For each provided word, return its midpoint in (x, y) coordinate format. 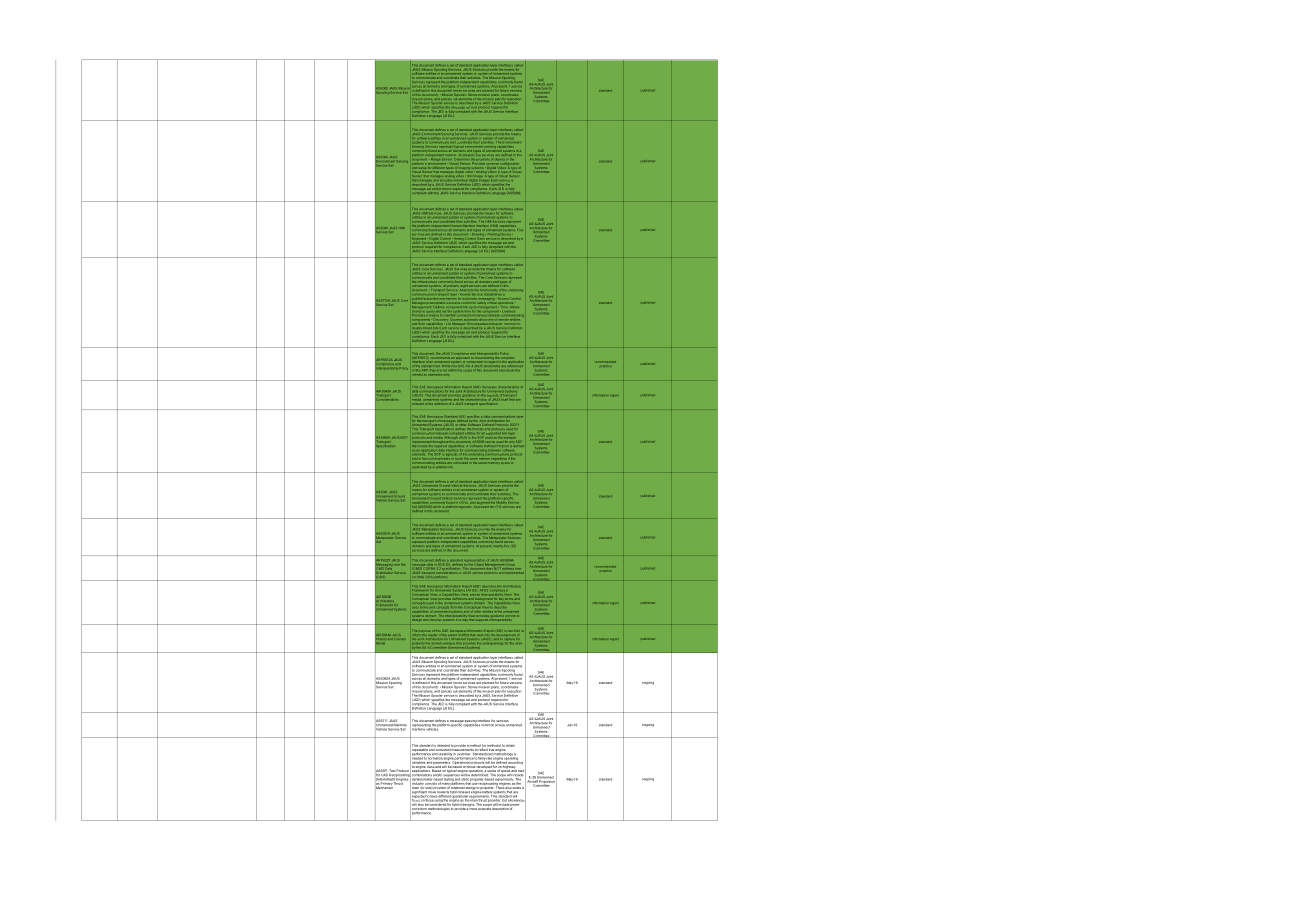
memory (493, 463)
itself (506, 399)
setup (422, 168)
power (514, 806)
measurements (463, 750)
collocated (462, 463)
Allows (513, 305)
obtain (510, 746)
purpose (425, 631)
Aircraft (533, 781)
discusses (489, 387)
